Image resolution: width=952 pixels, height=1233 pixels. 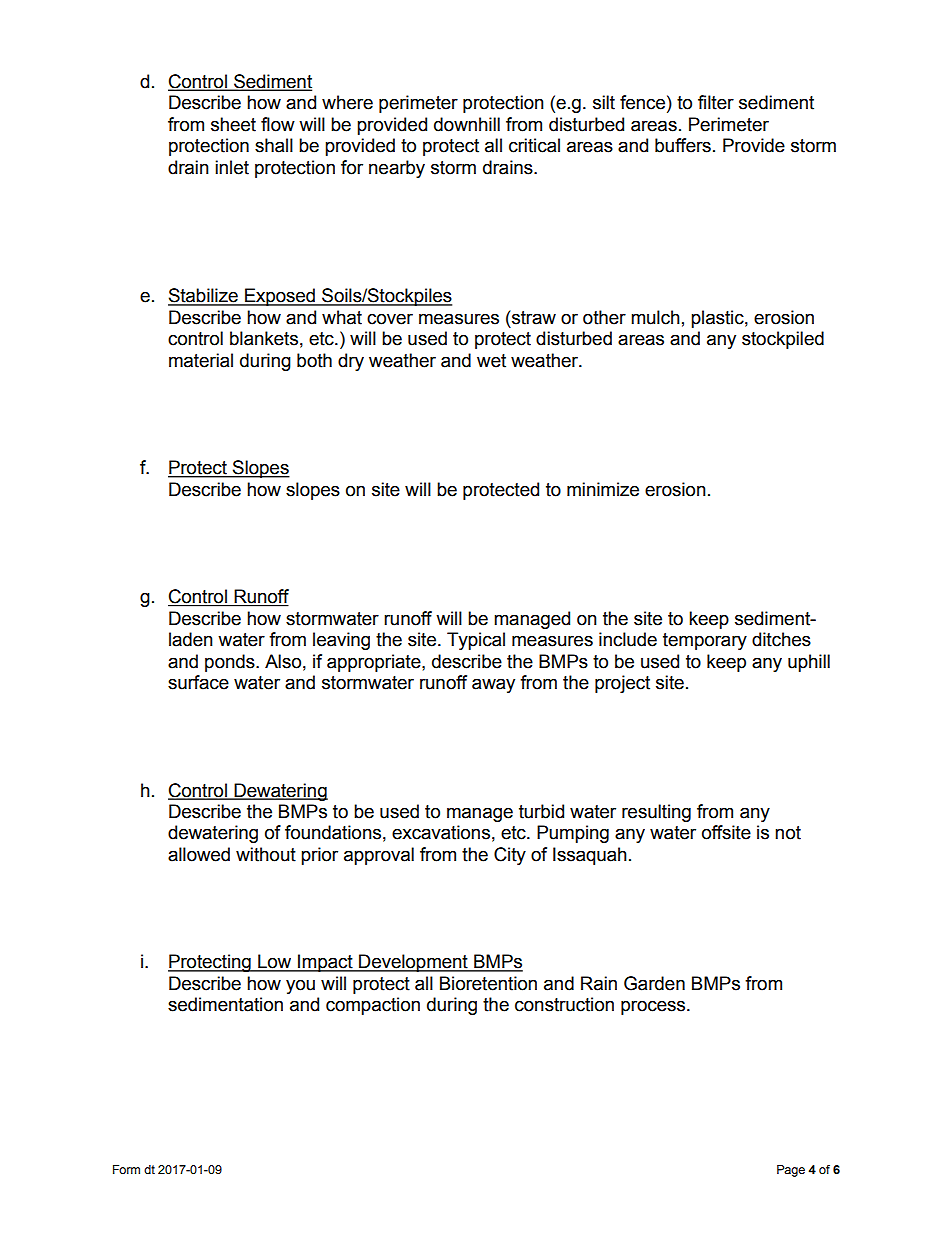 What do you see at coordinates (126, 1169) in the screenshot?
I see `Form` at bounding box center [126, 1169].
